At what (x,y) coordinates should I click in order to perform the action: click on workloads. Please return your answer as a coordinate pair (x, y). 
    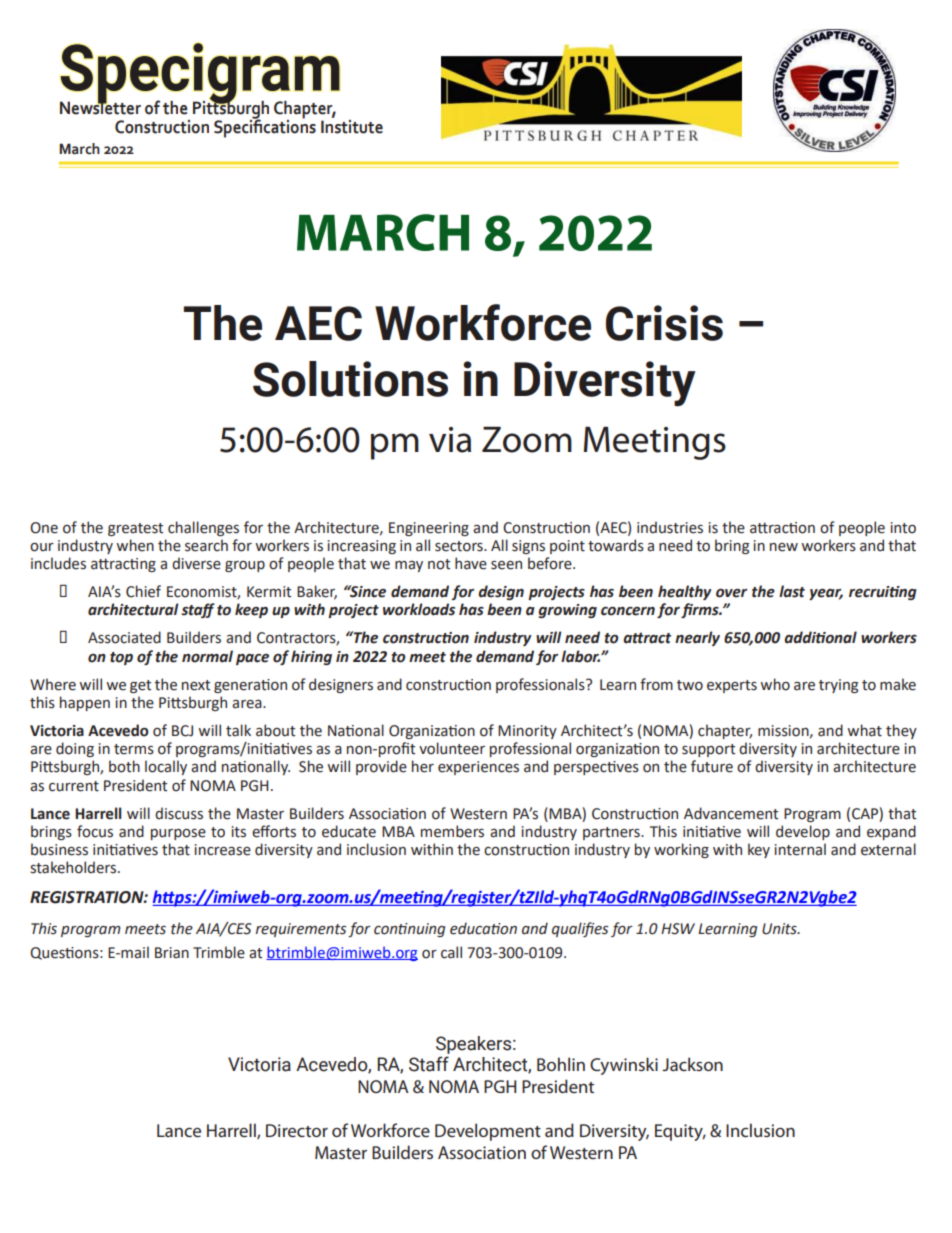
    Looking at the image, I should click on (419, 609).
